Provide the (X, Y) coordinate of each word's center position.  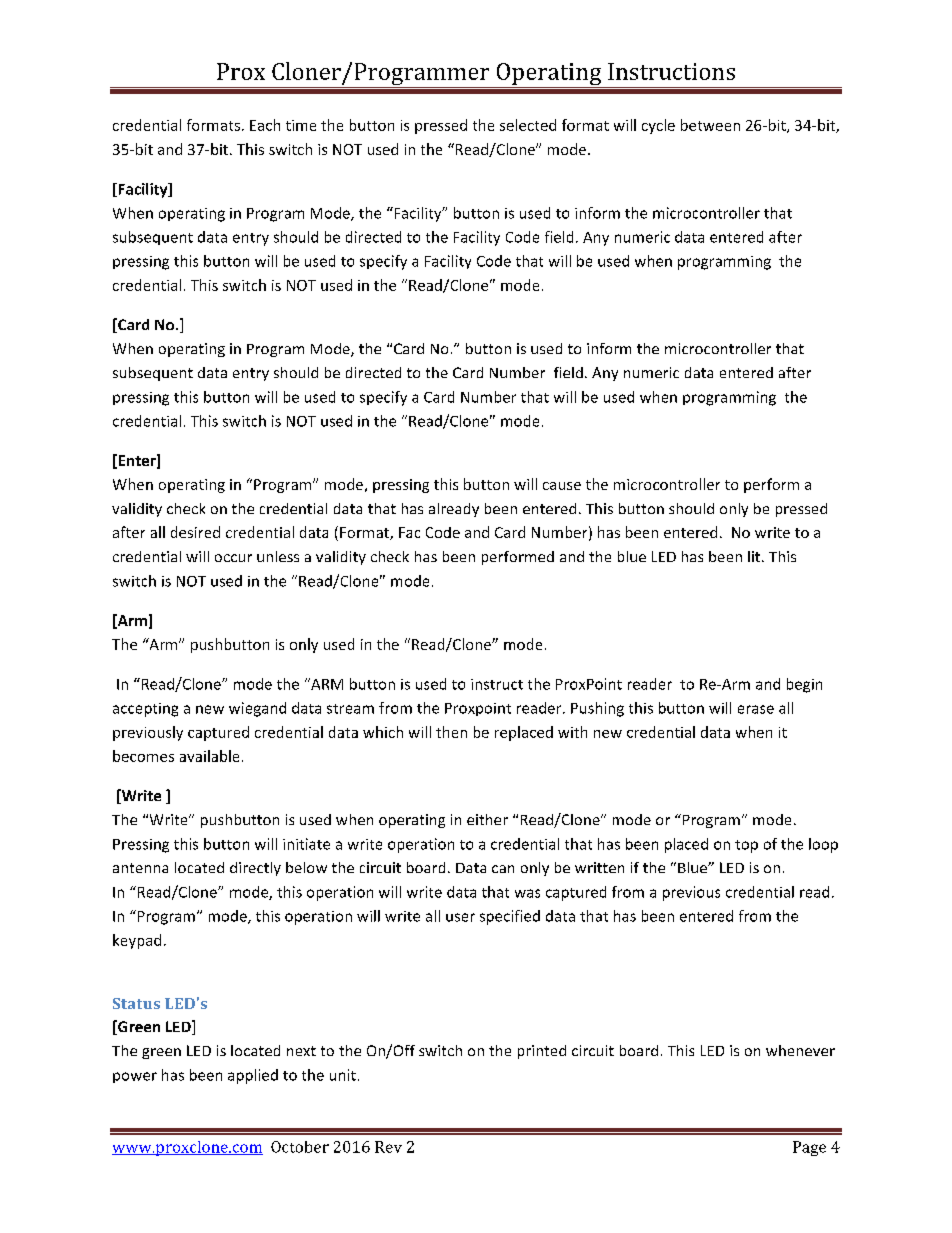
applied (253, 1076)
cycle (658, 126)
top (746, 846)
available (209, 756)
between (710, 125)
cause (562, 486)
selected (528, 125)
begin (804, 685)
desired (195, 532)
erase (756, 709)
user (460, 917)
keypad (137, 941)
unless (278, 556)
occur (233, 558)
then (451, 732)
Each (265, 125)
